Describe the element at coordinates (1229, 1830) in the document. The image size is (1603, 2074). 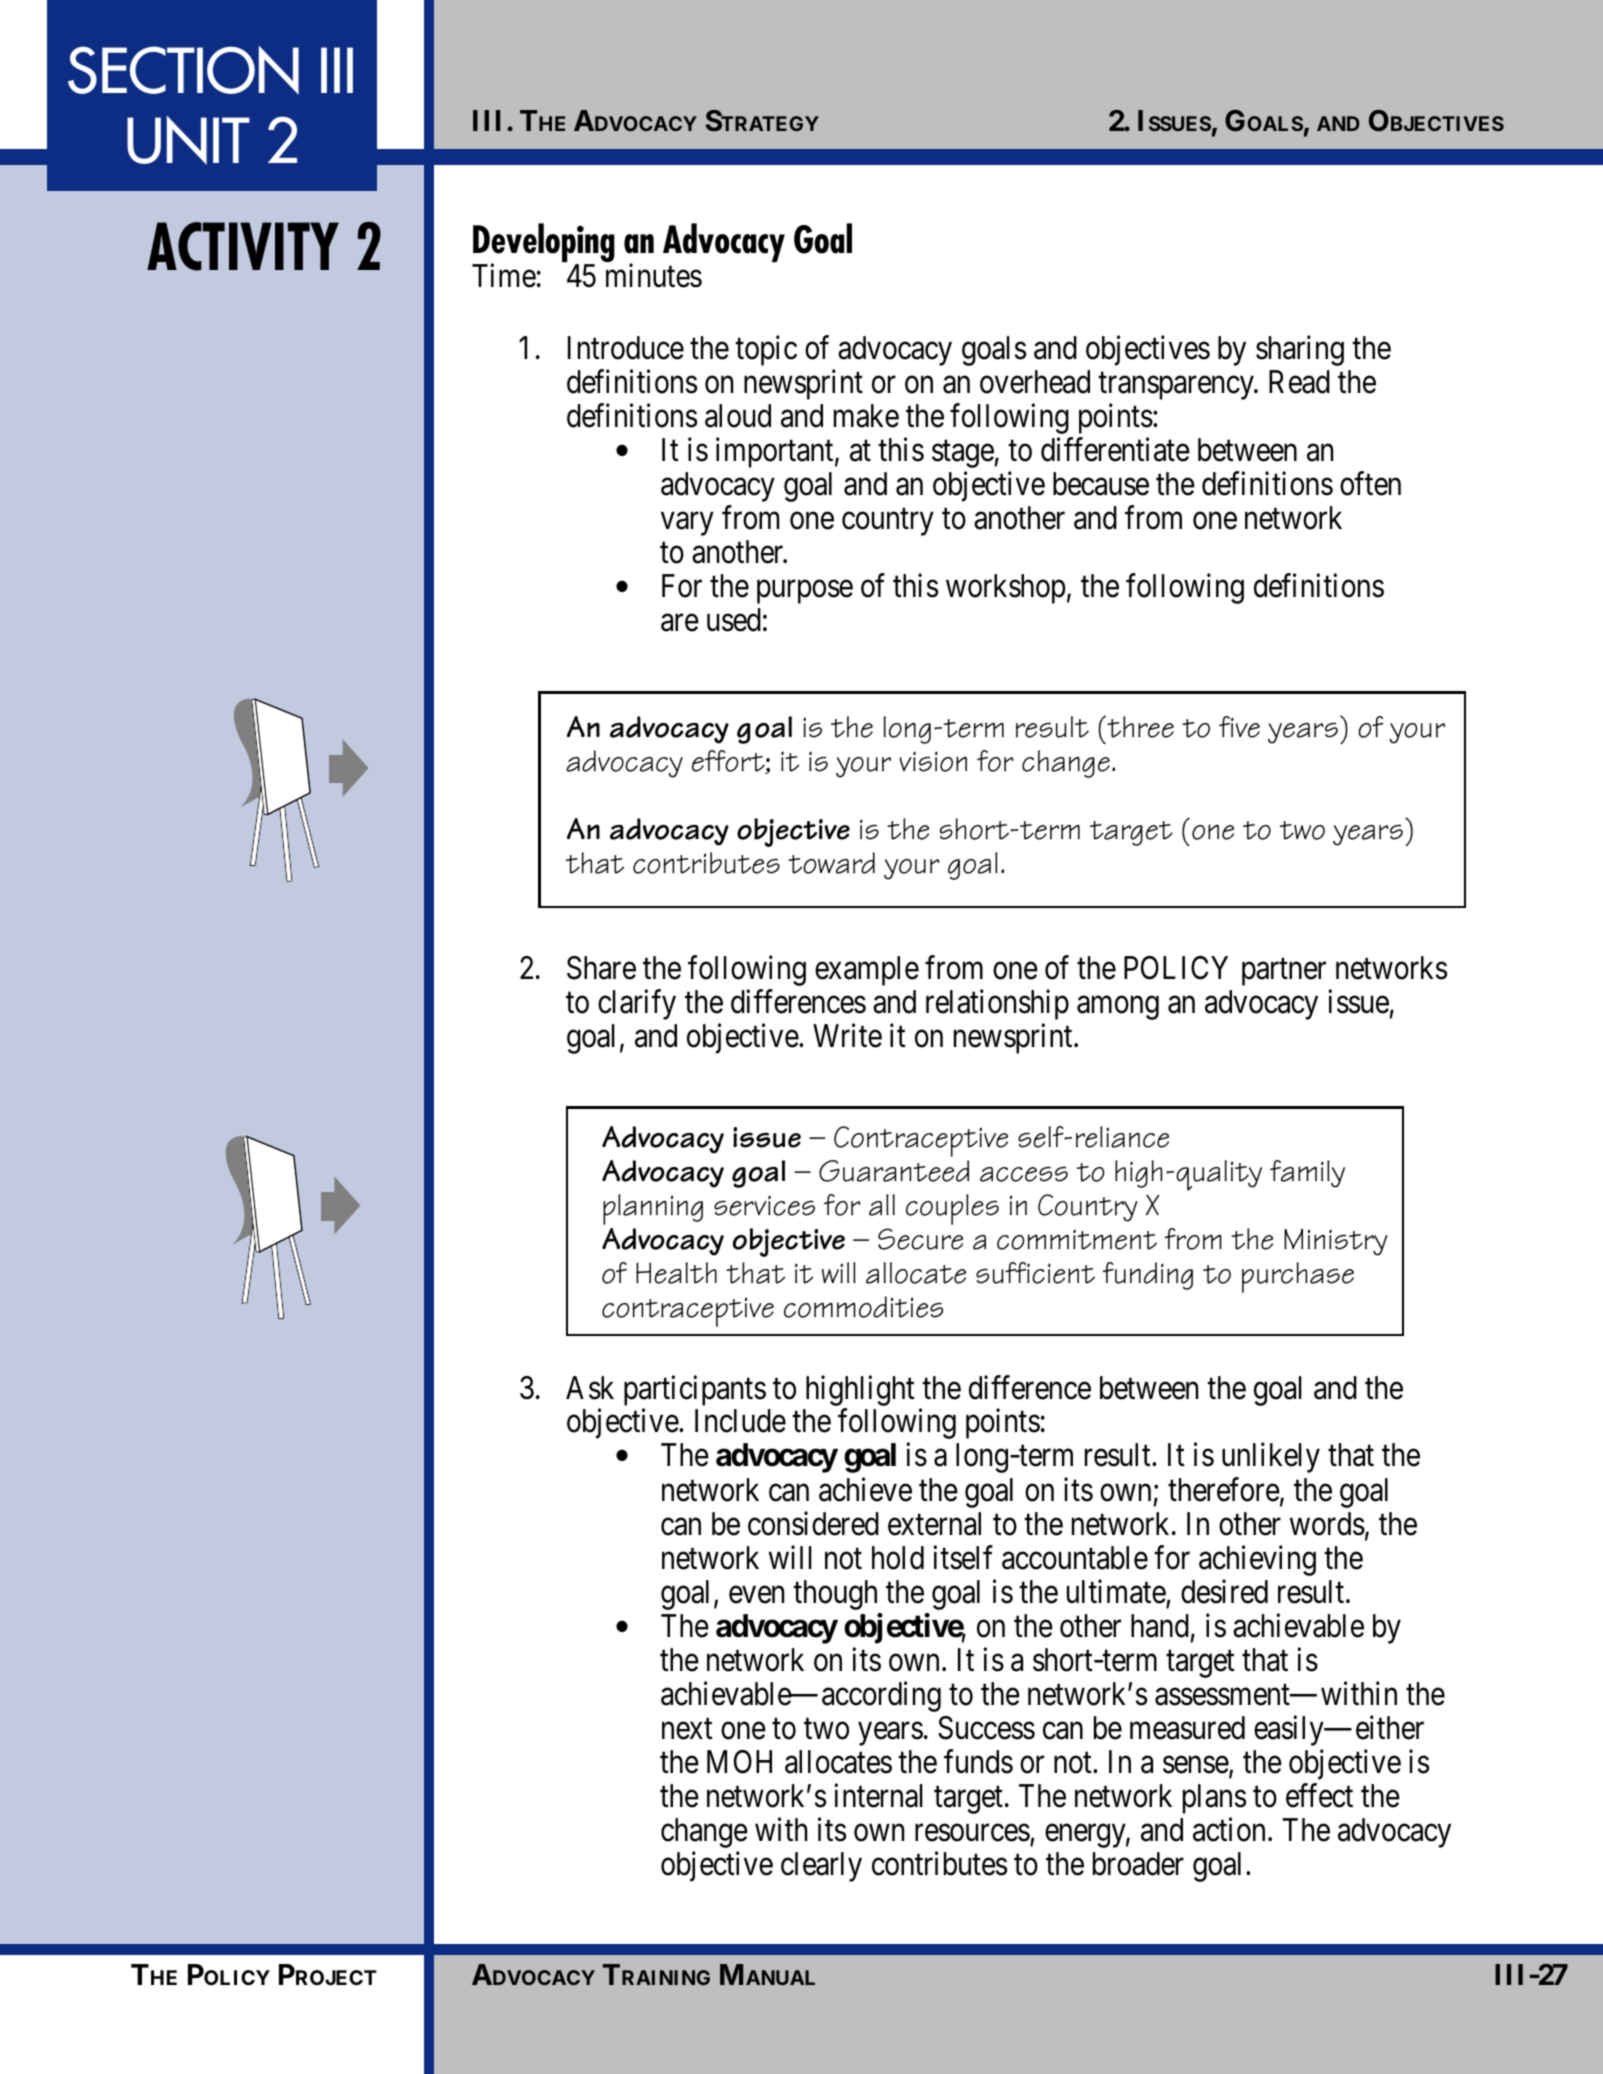
I see `action` at that location.
